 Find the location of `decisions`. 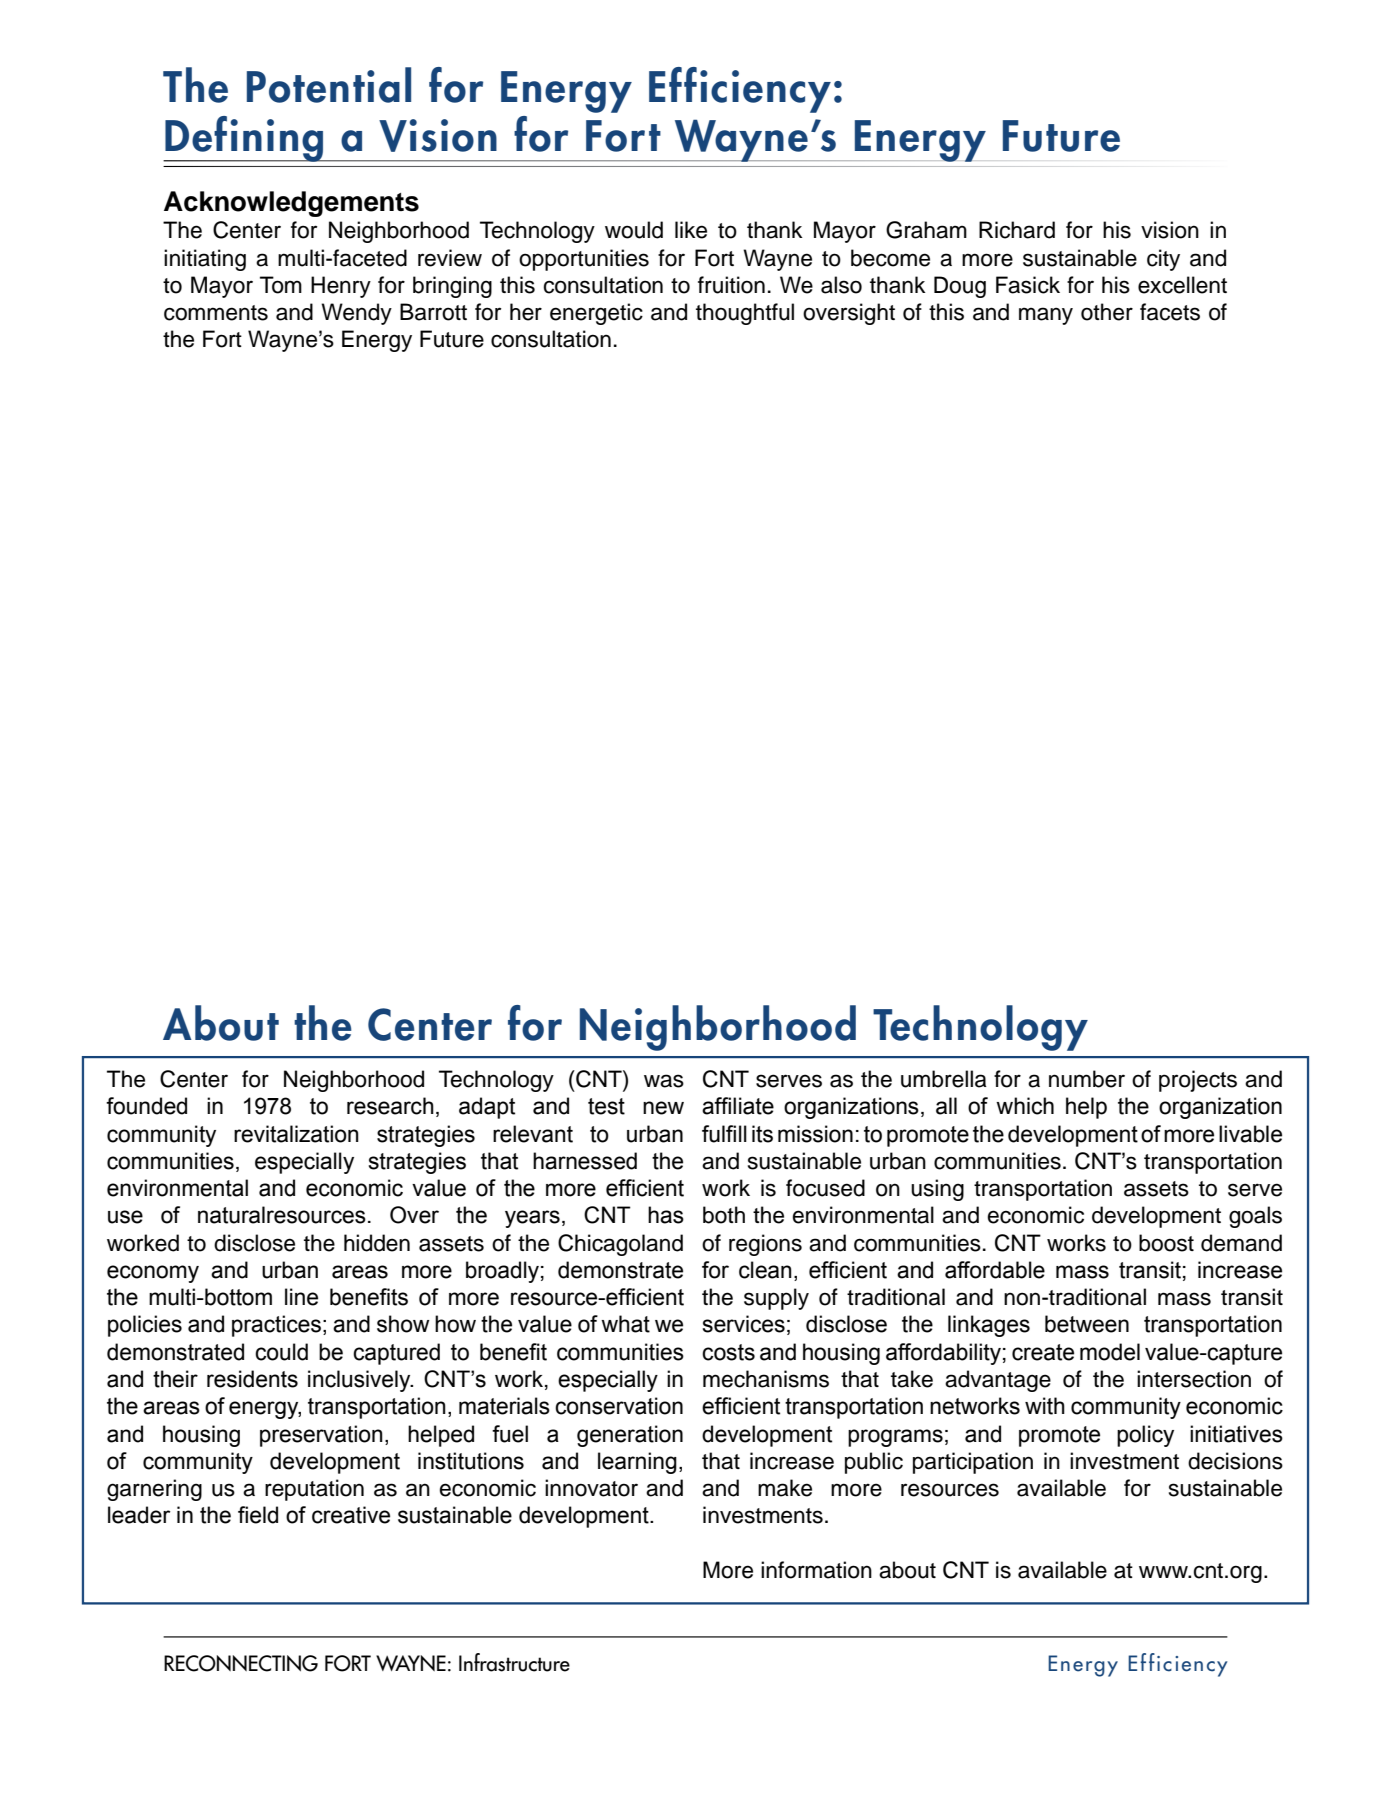

decisions is located at coordinates (1235, 1461).
